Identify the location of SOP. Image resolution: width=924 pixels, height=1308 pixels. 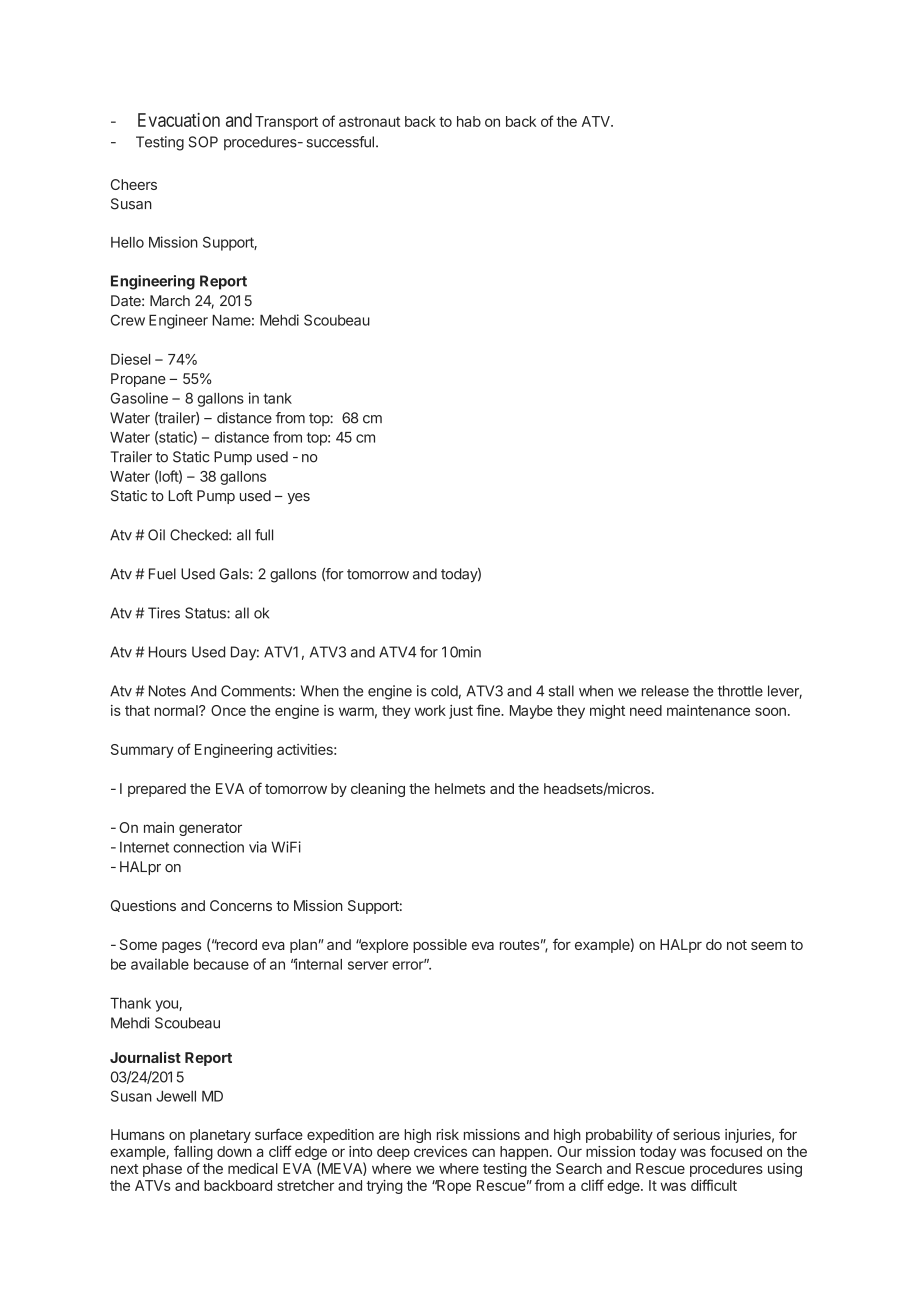
(203, 142).
